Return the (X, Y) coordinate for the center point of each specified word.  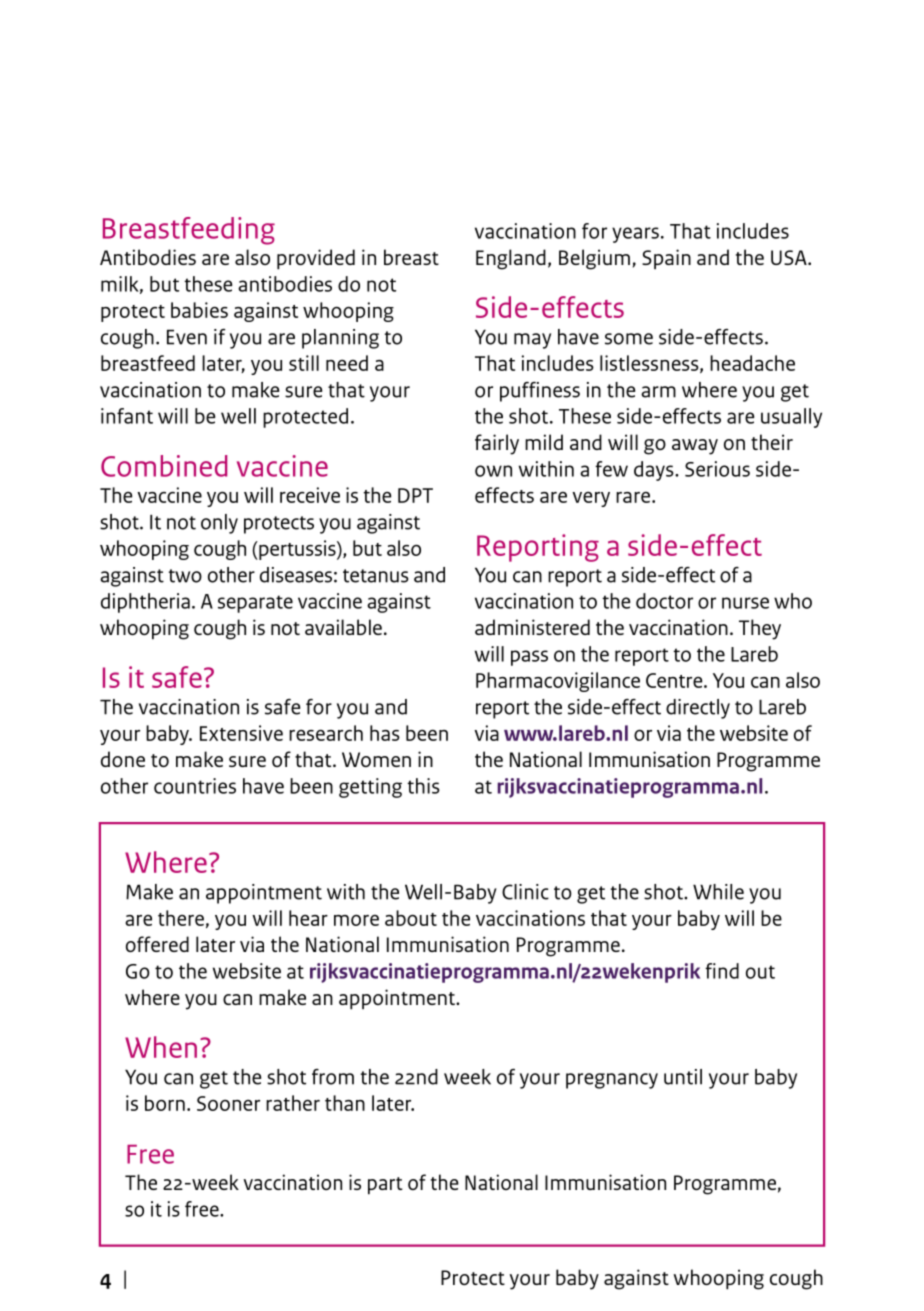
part (385, 1186)
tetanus (376, 576)
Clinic (525, 892)
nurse (745, 603)
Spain (666, 259)
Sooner (228, 1103)
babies (199, 310)
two (185, 576)
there (181, 918)
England (511, 259)
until (683, 1077)
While (718, 892)
